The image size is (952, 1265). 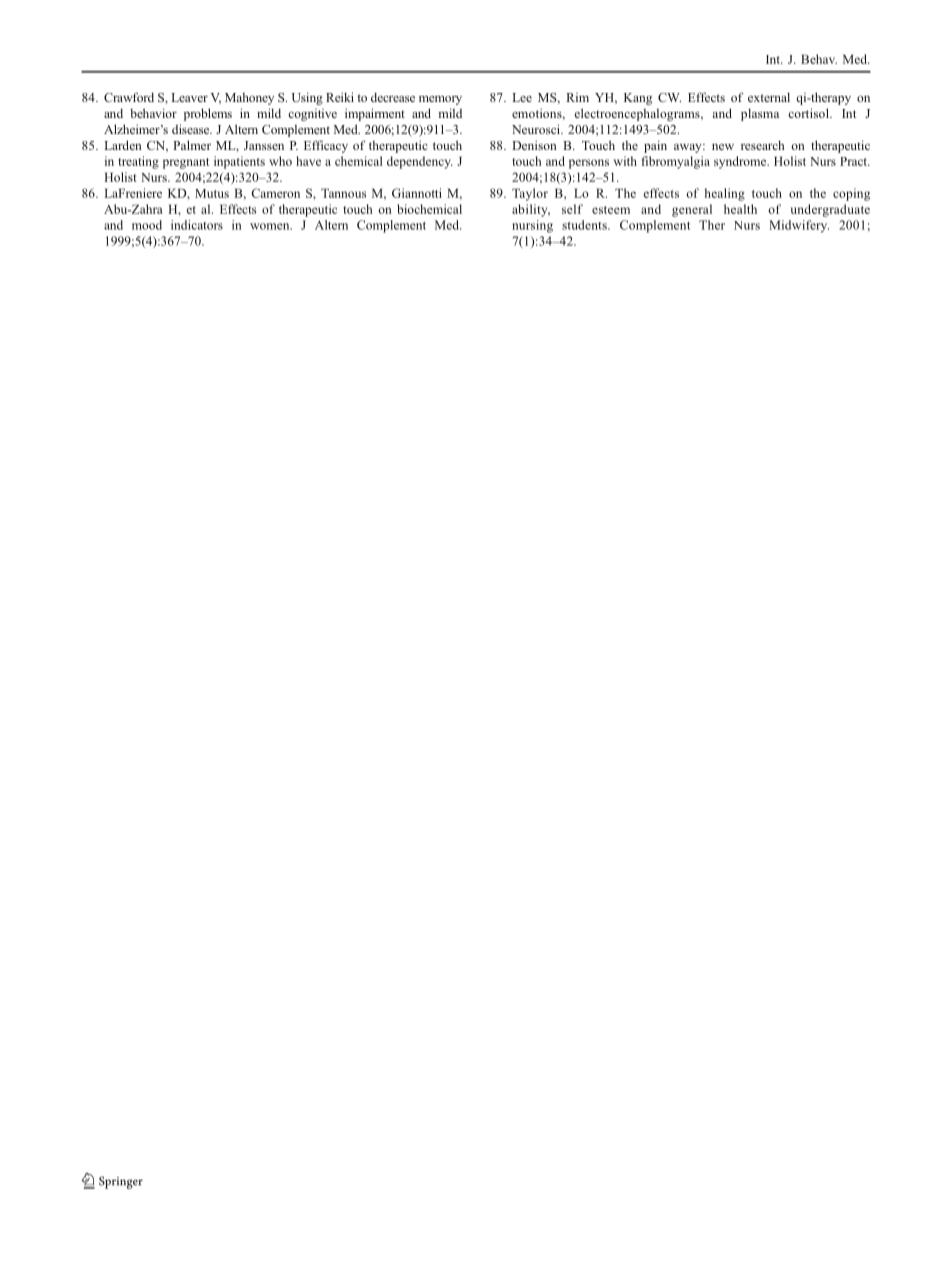 What do you see at coordinates (186, 163) in the screenshot?
I see `pregnant` at bounding box center [186, 163].
